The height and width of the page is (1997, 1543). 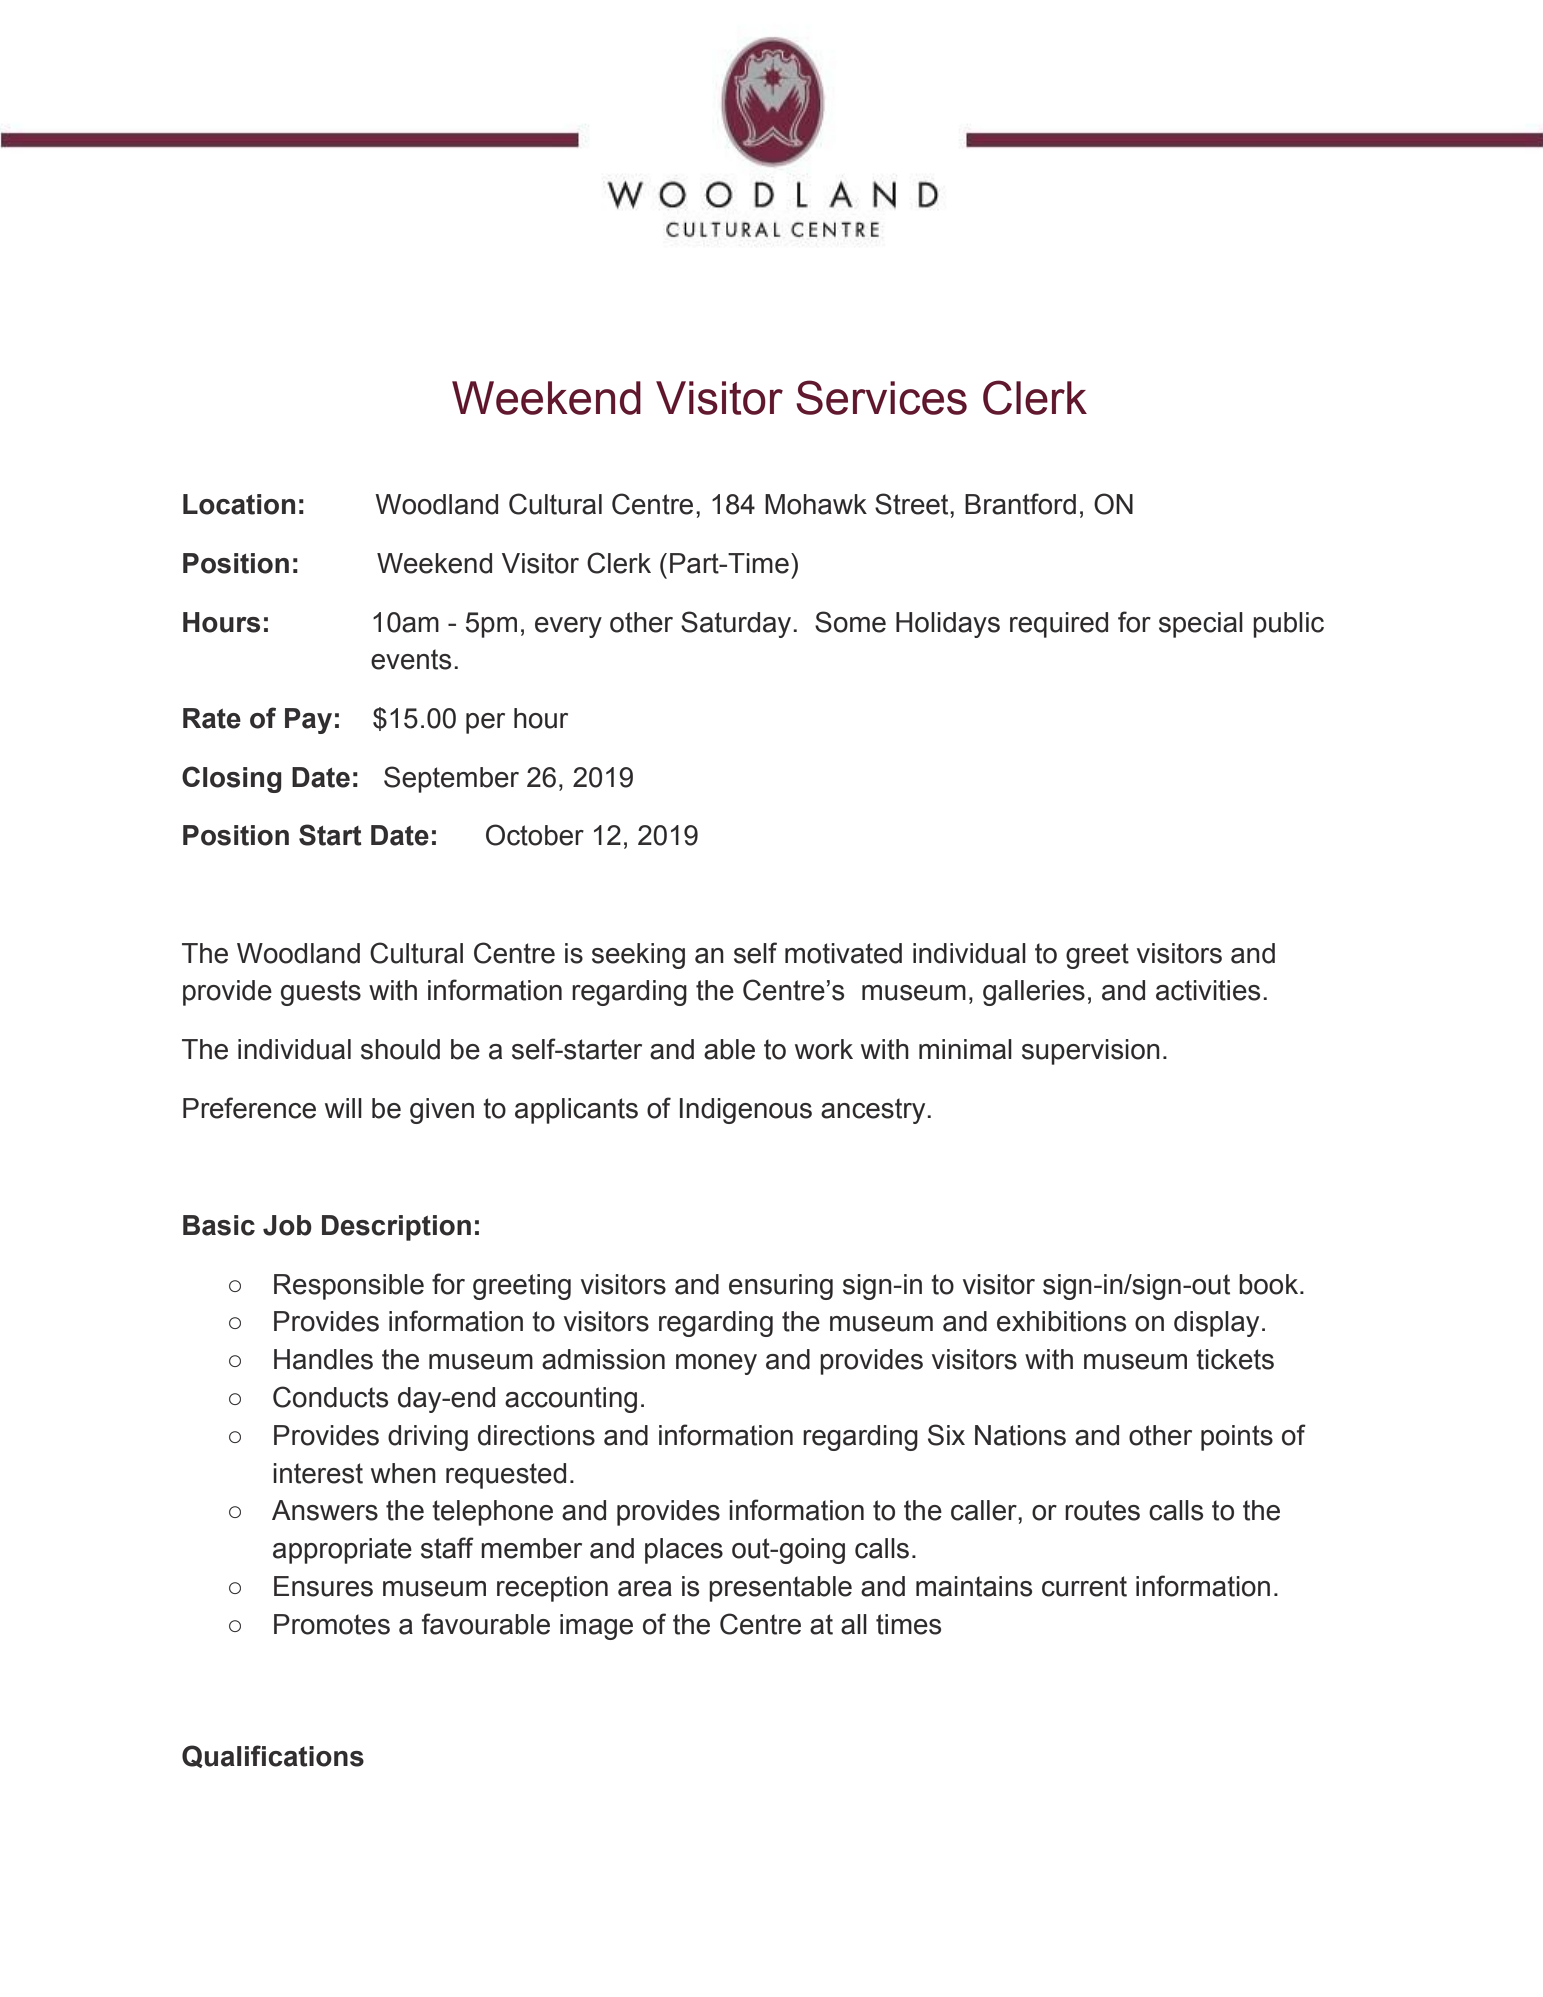 I want to click on Closing, so click(x=232, y=779).
